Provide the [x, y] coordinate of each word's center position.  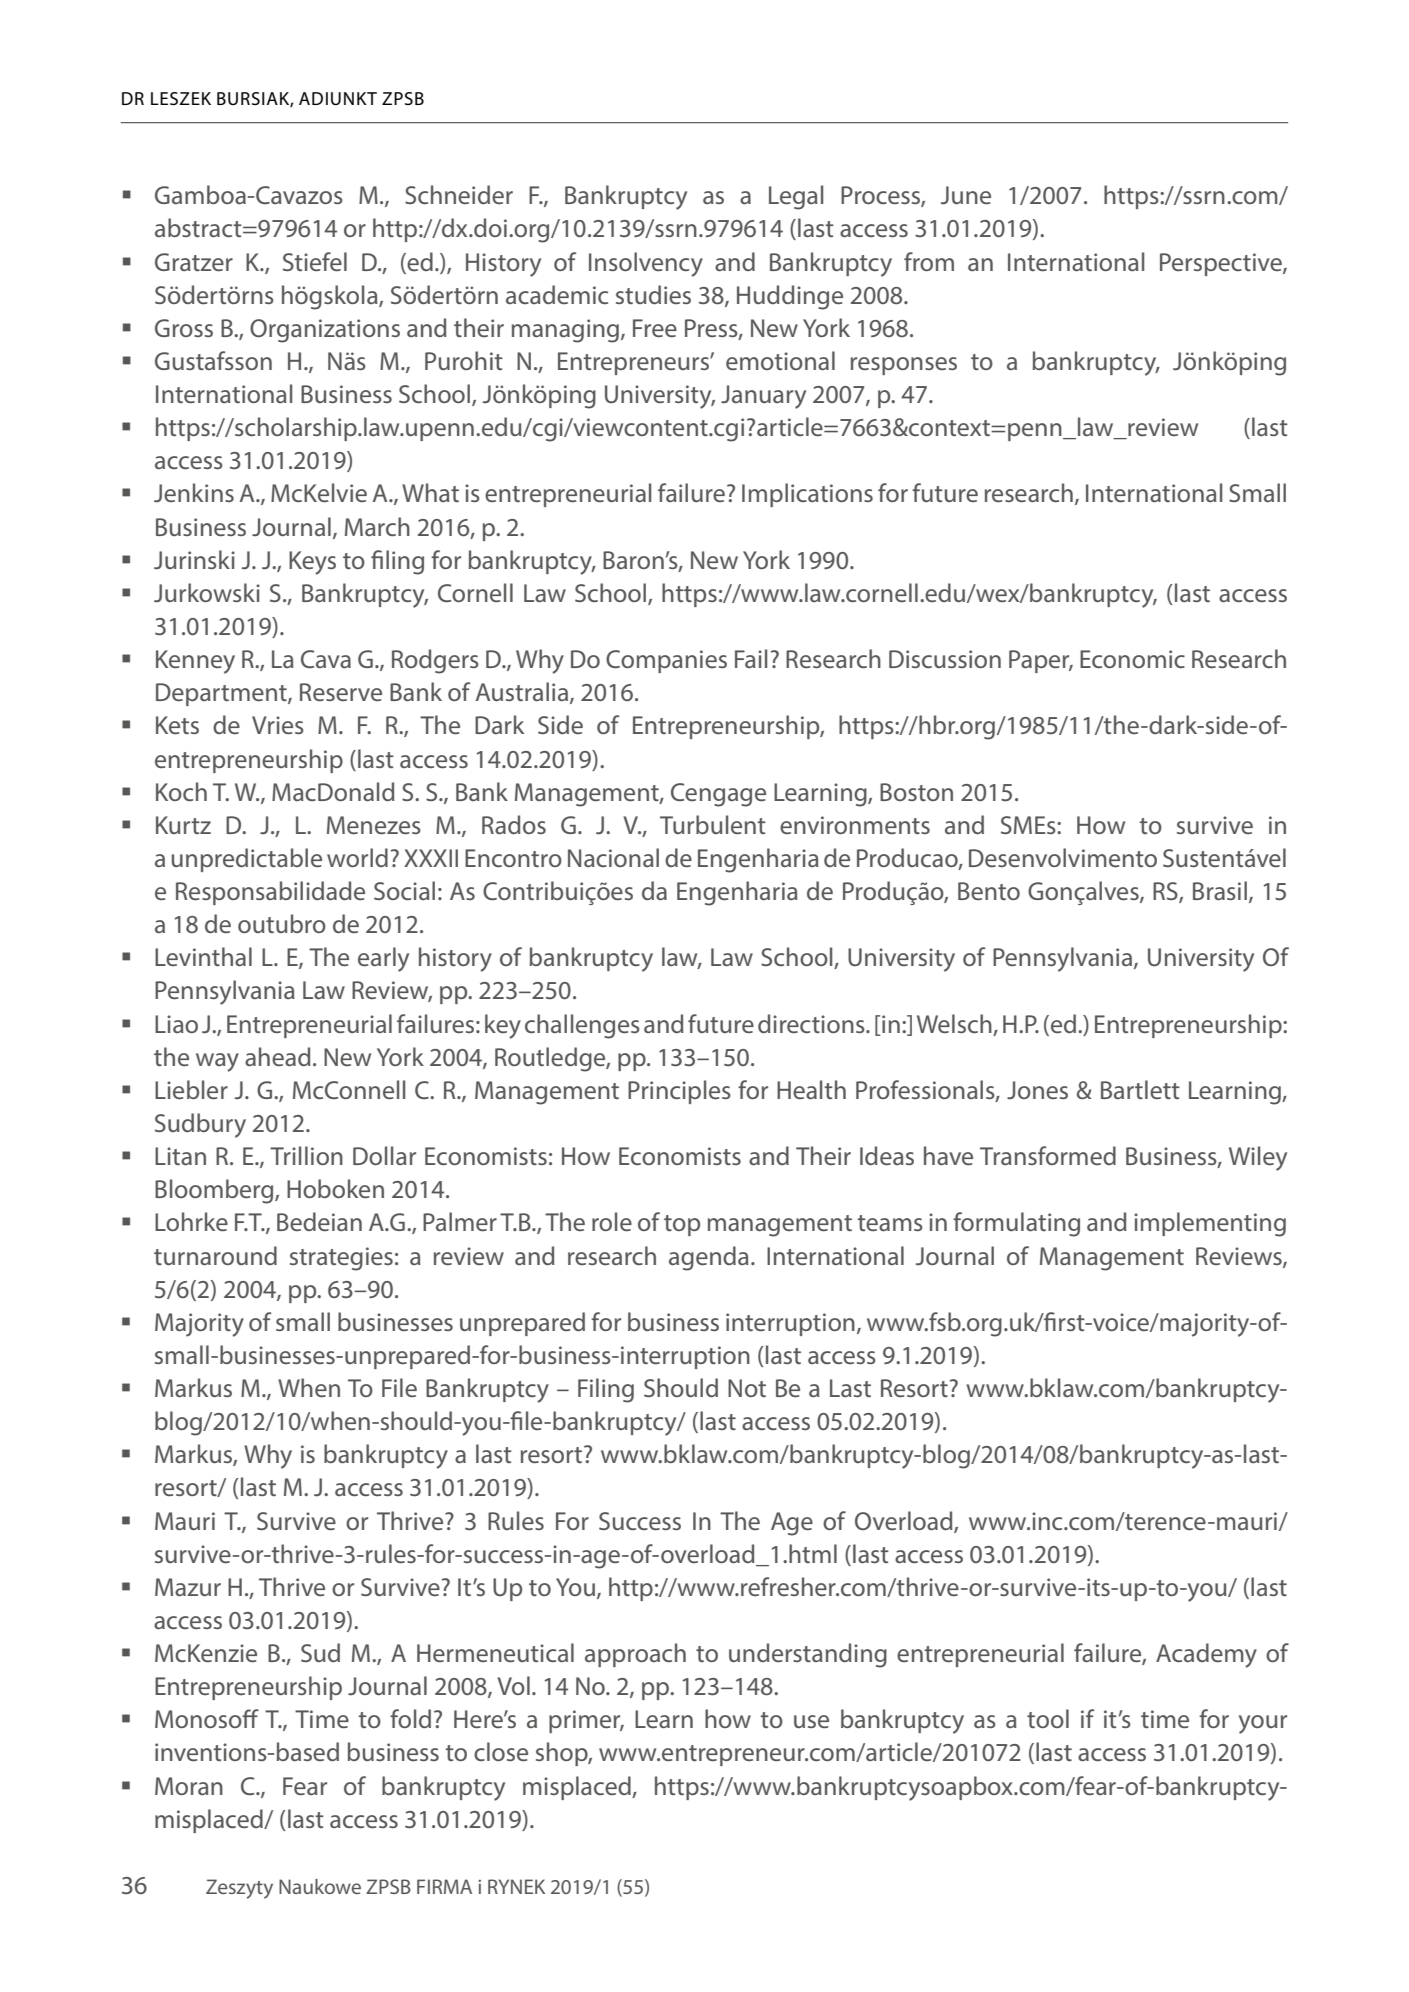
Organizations [325, 331]
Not [747, 1388]
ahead [278, 1056]
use [811, 1721]
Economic [1132, 659]
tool [1048, 1718]
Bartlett [1140, 1089]
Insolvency [646, 264]
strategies [341, 1259]
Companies [666, 661]
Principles [679, 1092]
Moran [189, 1786]
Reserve [341, 692]
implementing [1210, 1224]
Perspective [1222, 264]
